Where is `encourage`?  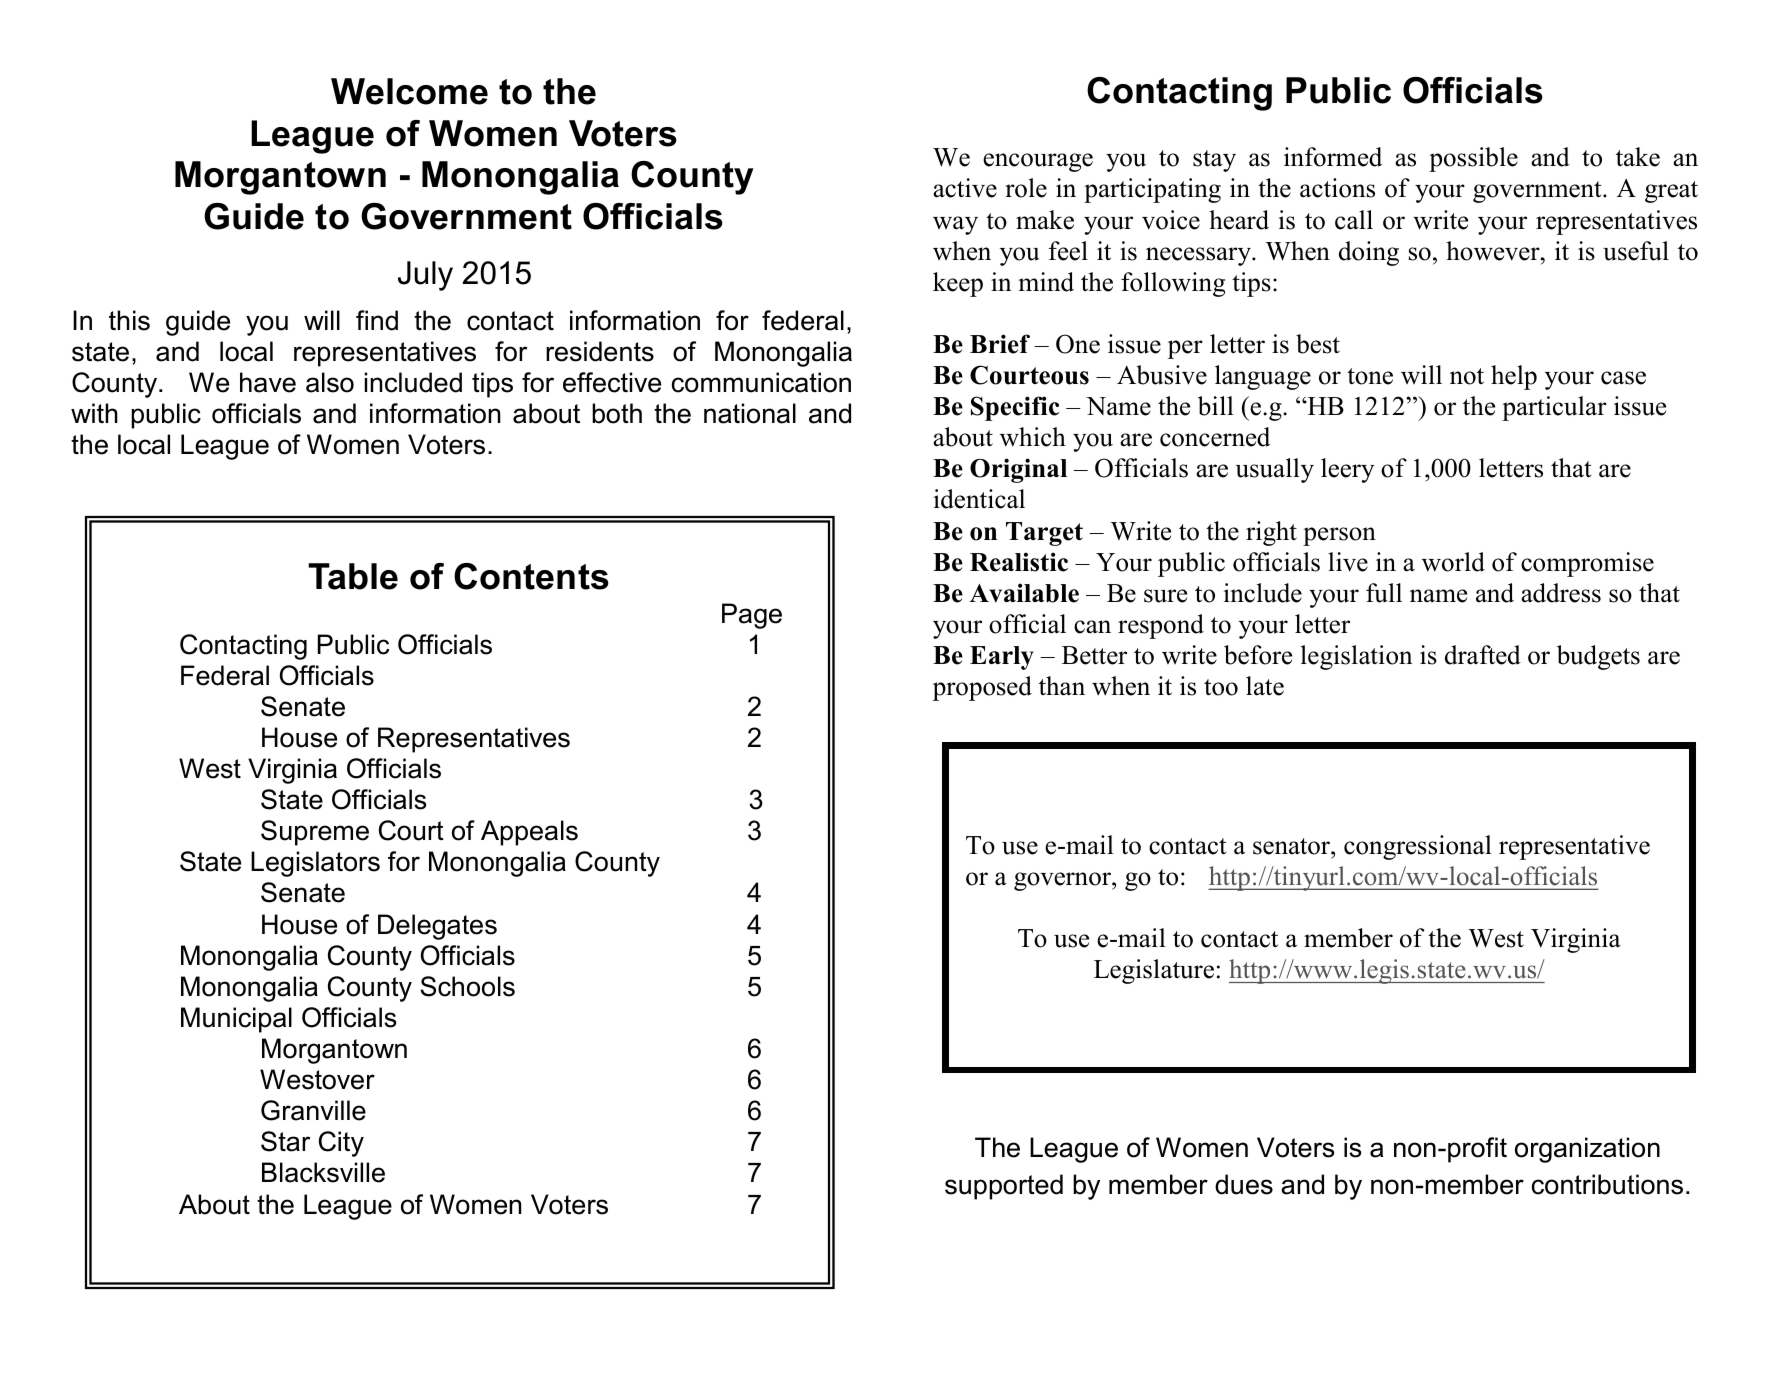 encourage is located at coordinates (1038, 162).
